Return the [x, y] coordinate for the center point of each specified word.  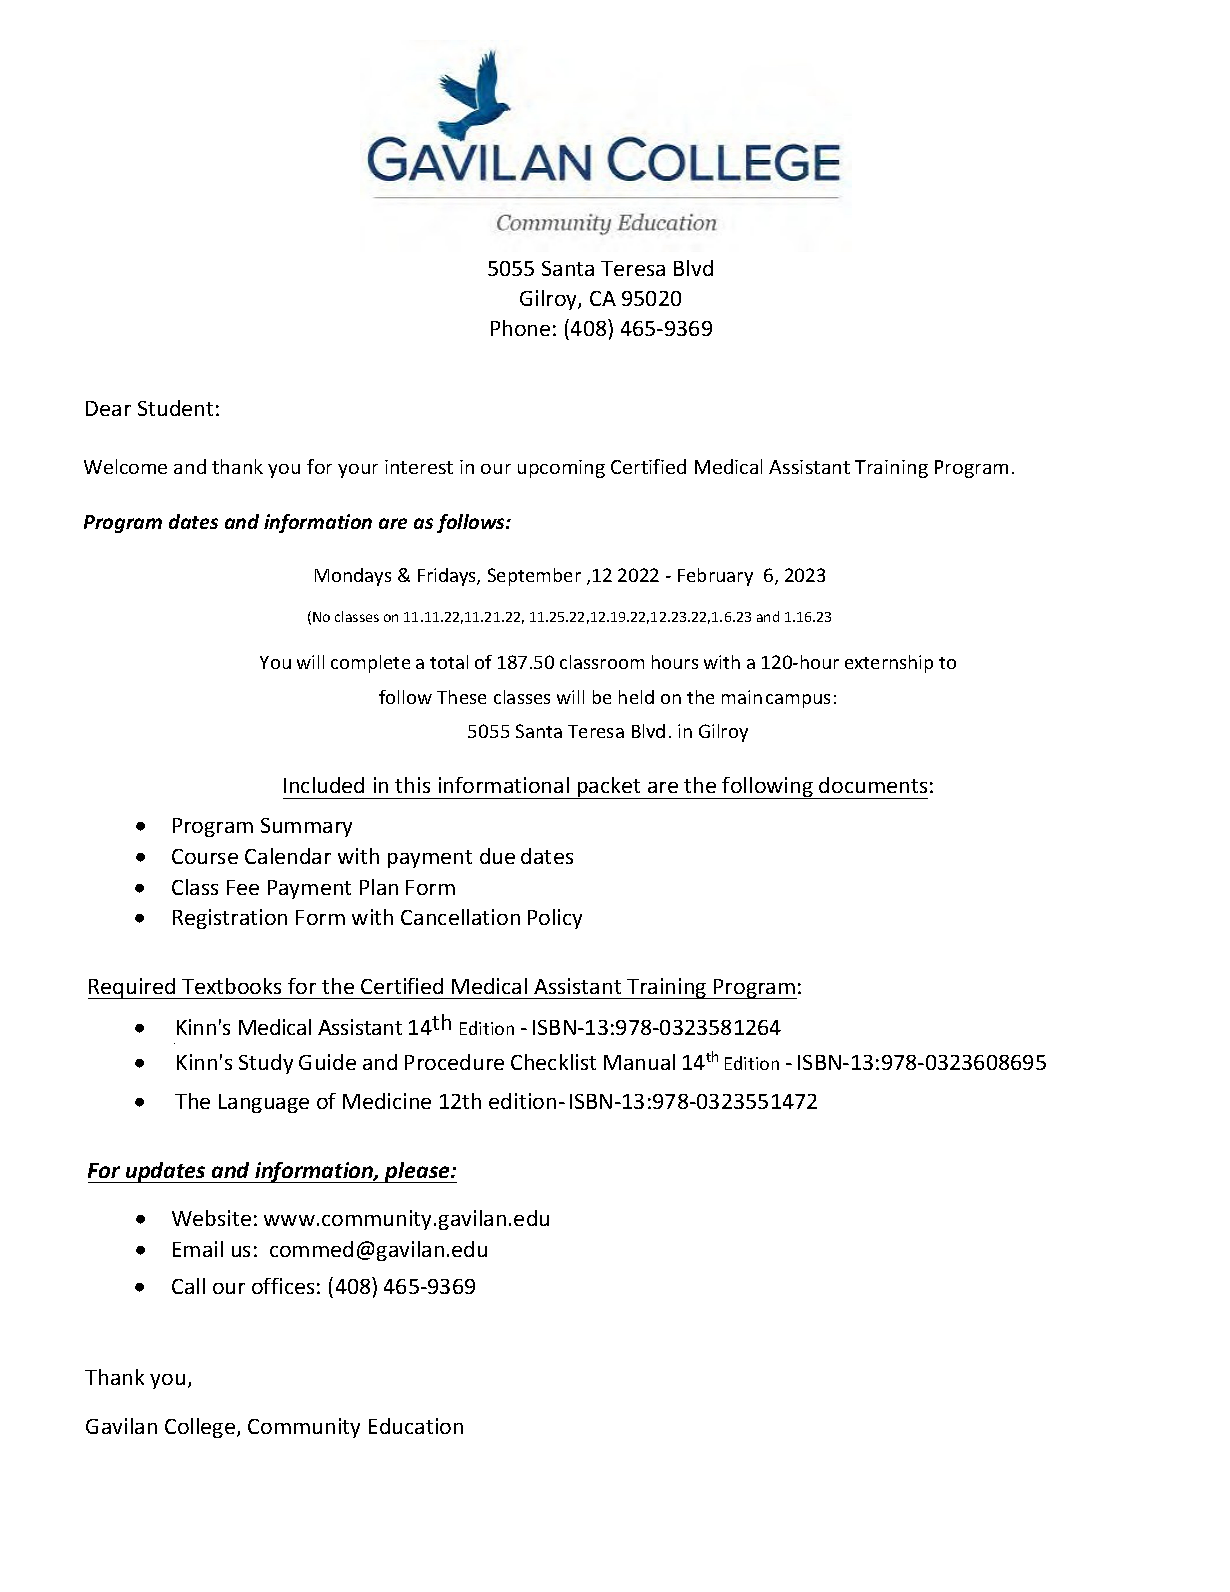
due [497, 856]
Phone [520, 328]
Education [416, 1426]
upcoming [561, 469]
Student [175, 408]
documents [873, 785]
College [201, 1428]
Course [205, 856]
